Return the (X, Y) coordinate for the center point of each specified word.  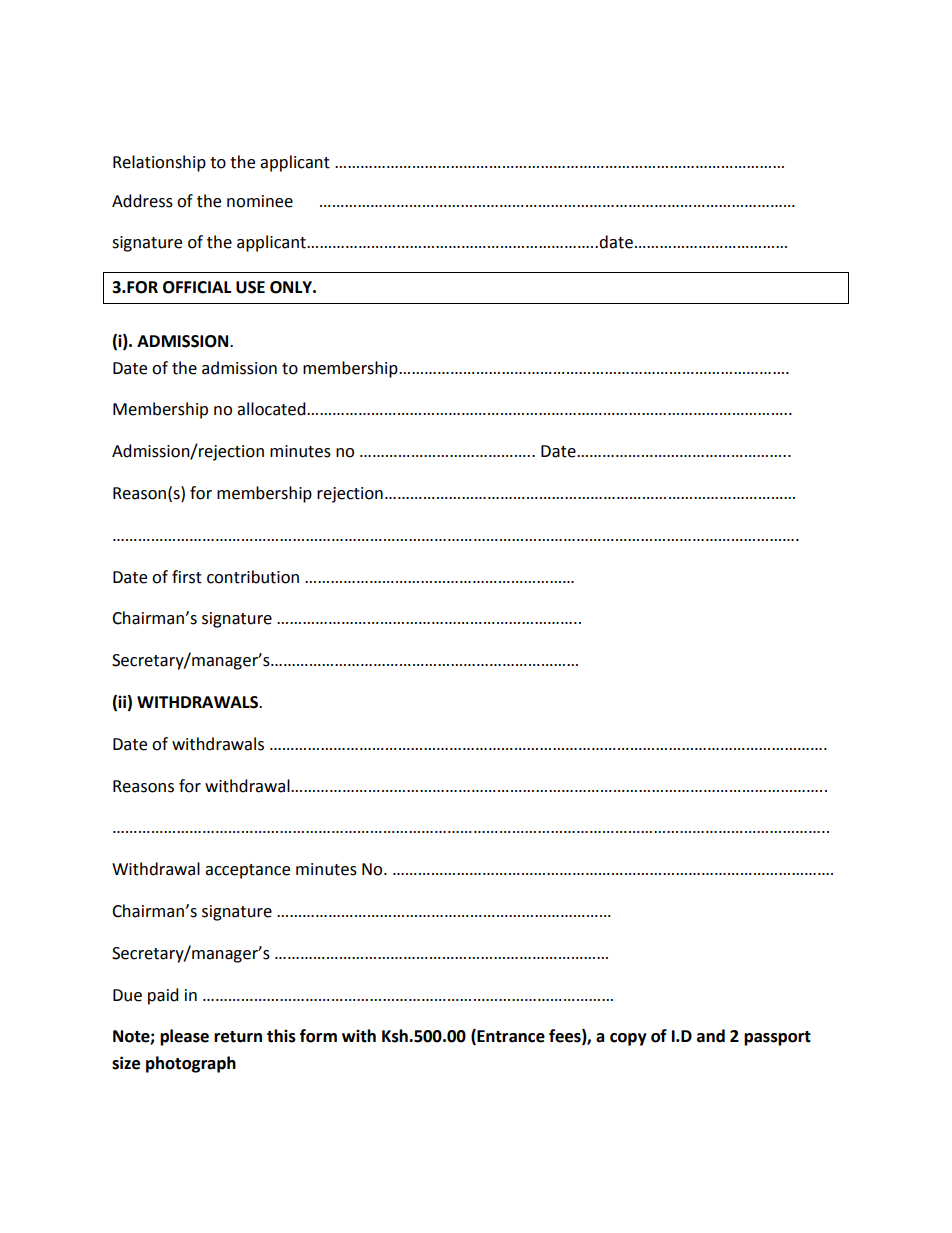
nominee (260, 201)
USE (250, 287)
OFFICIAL (197, 287)
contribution (253, 577)
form (318, 1036)
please (184, 1037)
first (187, 577)
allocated (272, 409)
